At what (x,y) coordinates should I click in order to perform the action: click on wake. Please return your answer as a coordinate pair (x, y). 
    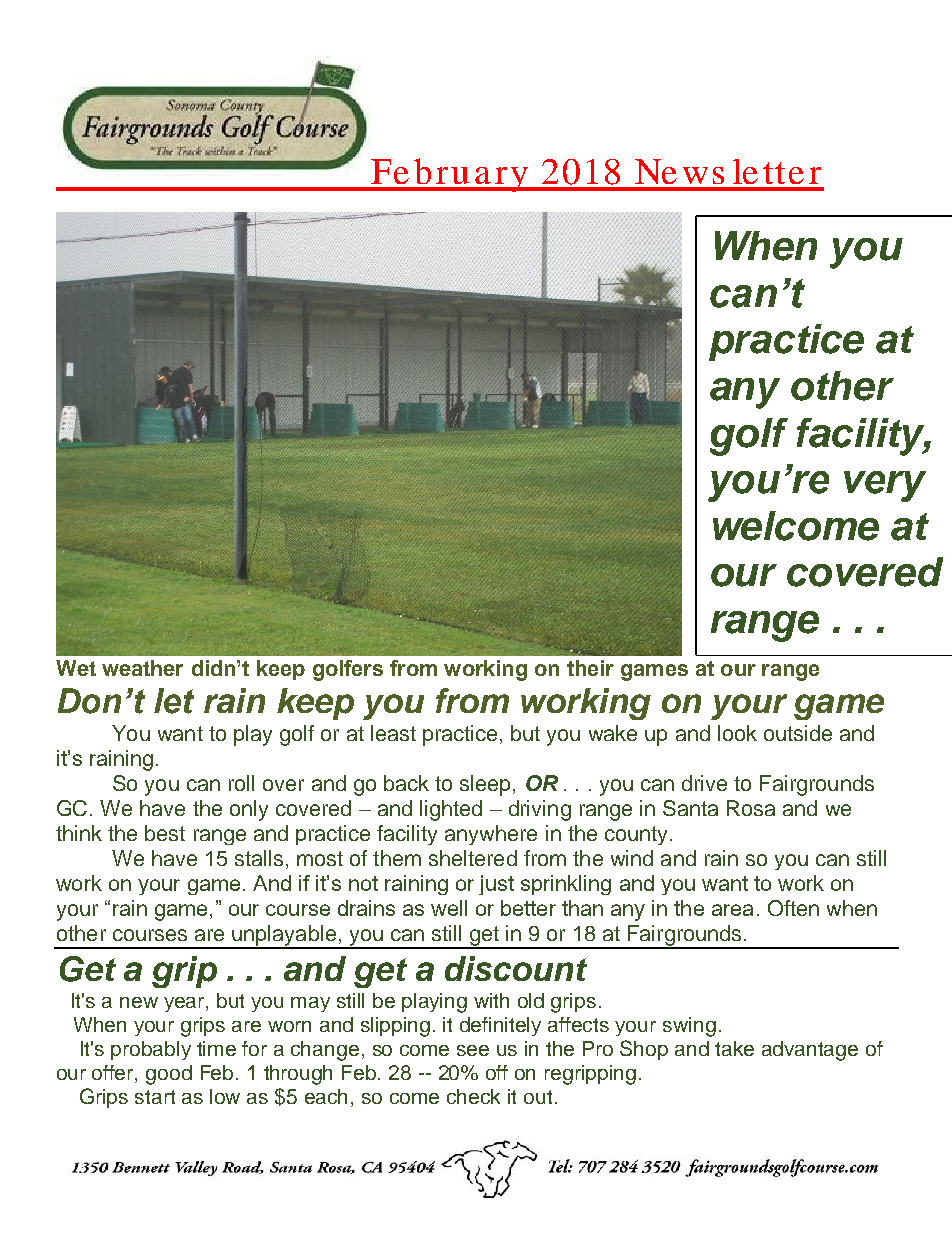
    Looking at the image, I should click on (613, 733).
